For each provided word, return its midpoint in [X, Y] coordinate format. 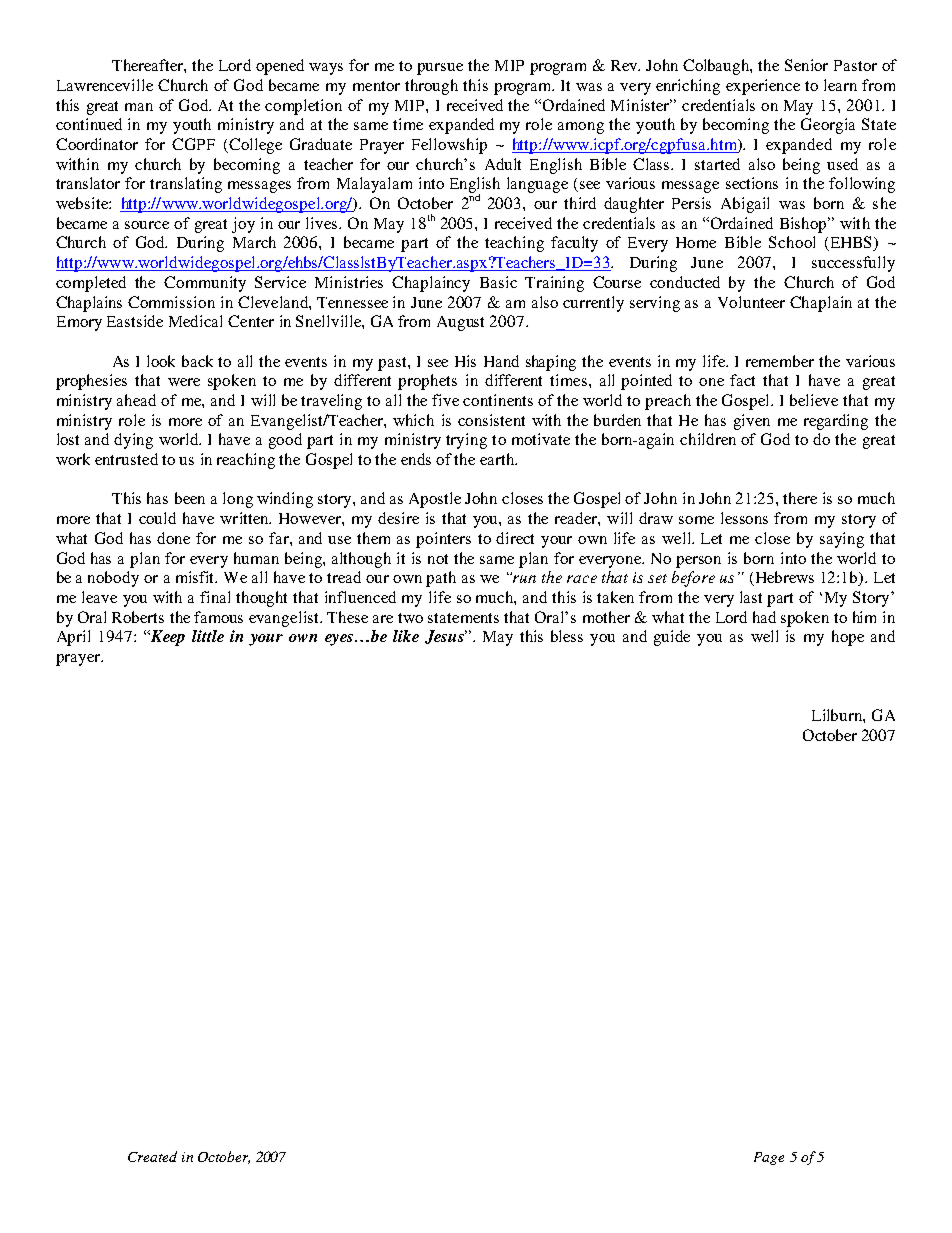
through [431, 87]
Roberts [138, 617]
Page [769, 1158]
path [441, 579]
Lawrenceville [105, 85]
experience [763, 87]
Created [152, 1156]
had [764, 617]
